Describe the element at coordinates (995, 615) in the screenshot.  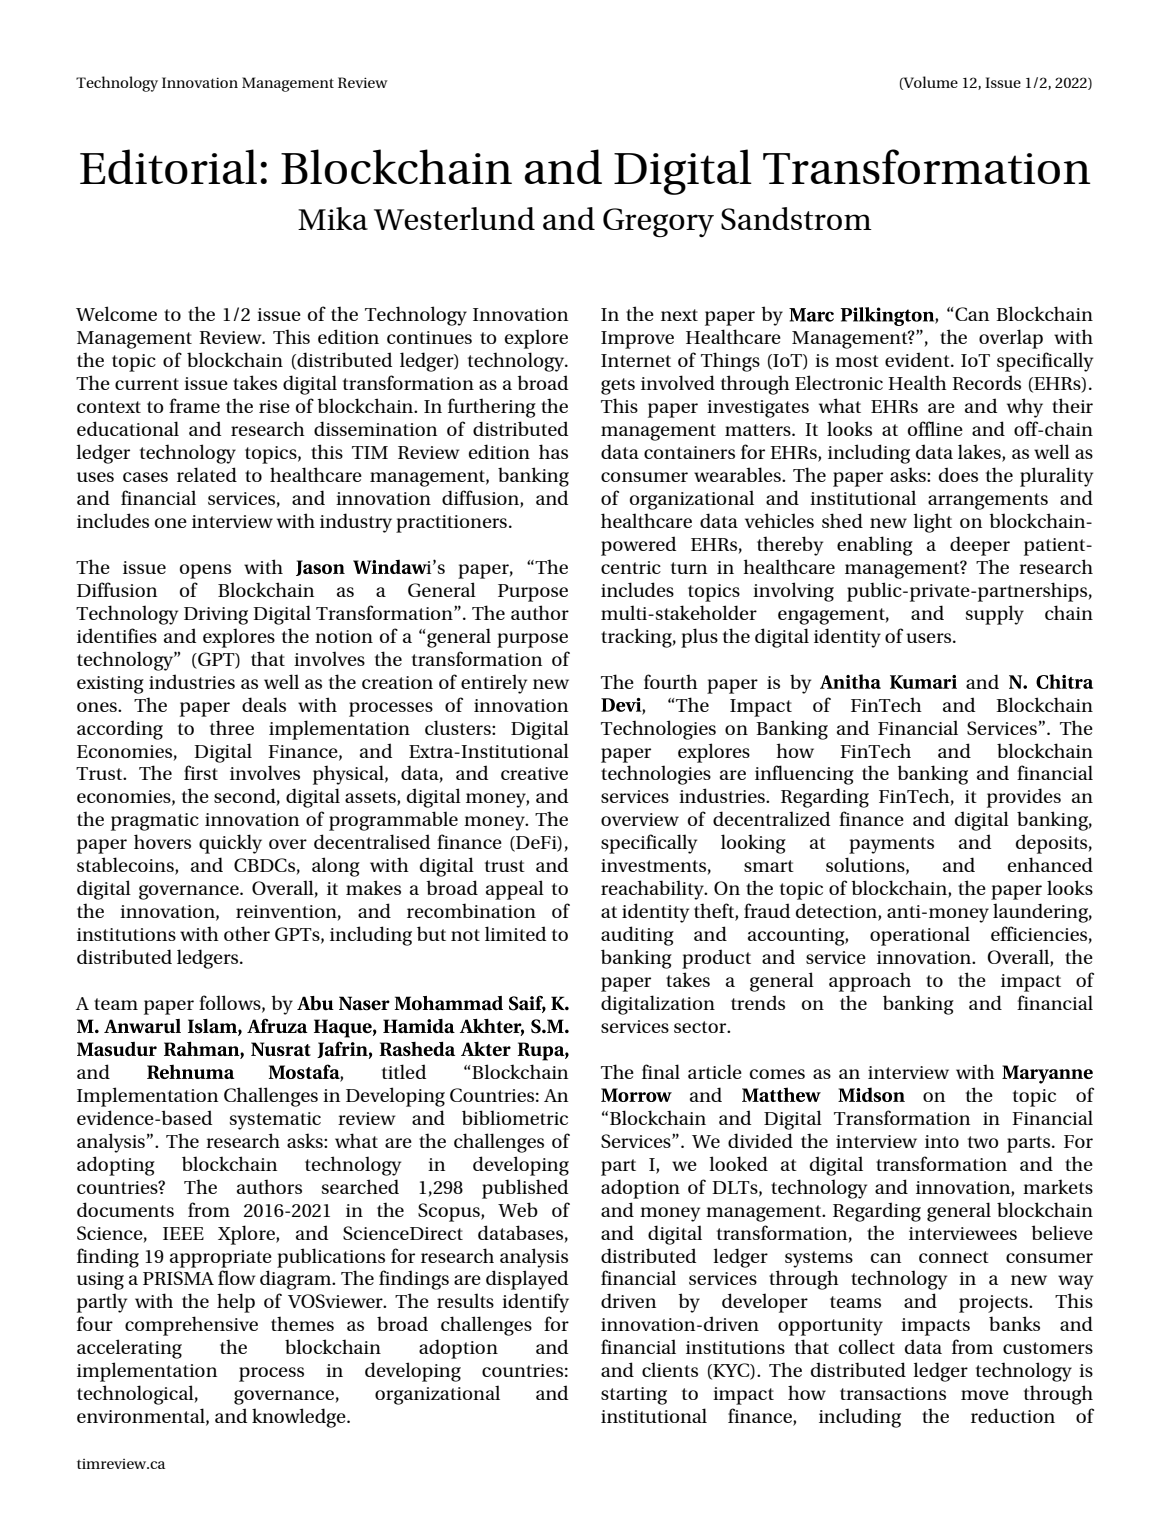
I see `supply` at that location.
